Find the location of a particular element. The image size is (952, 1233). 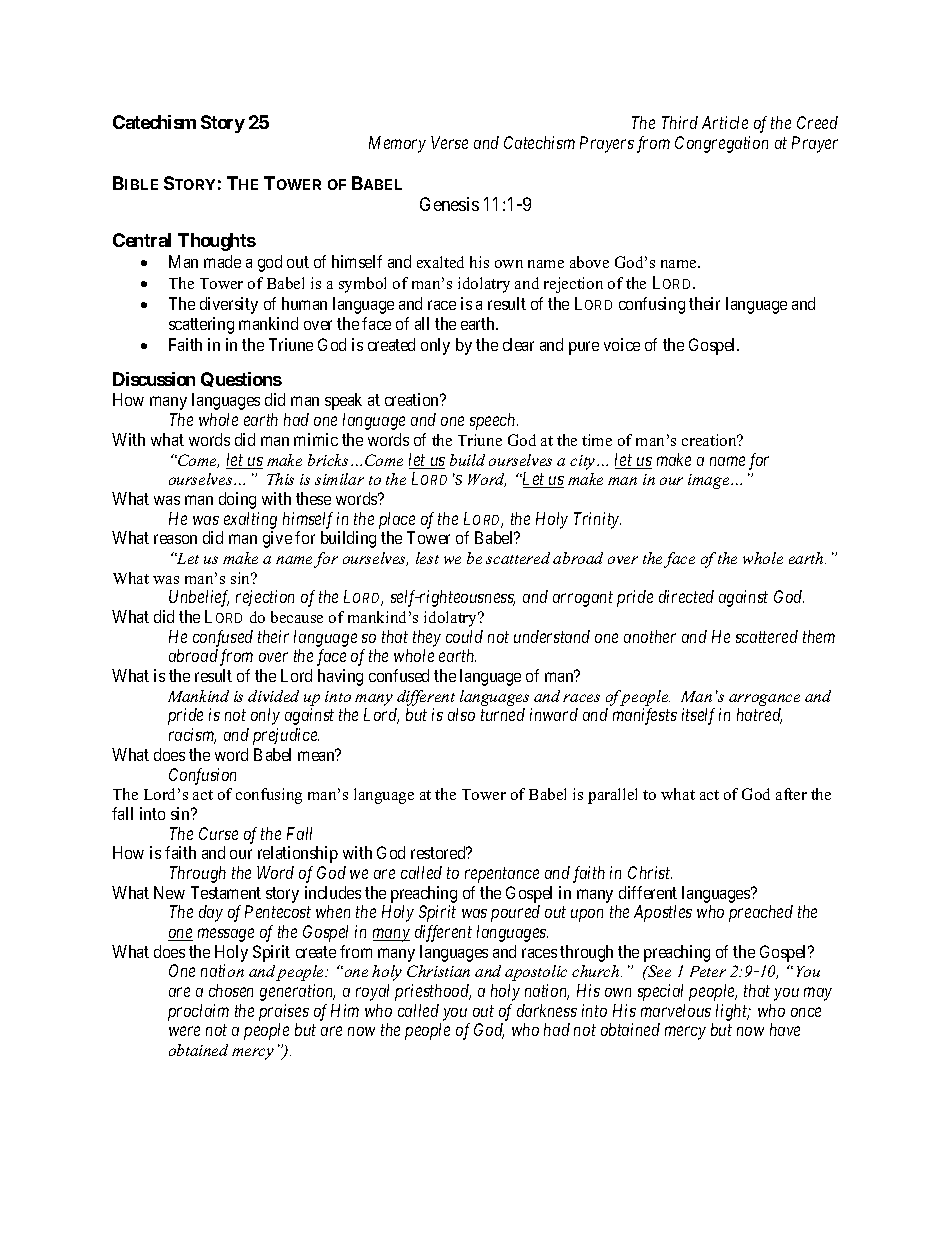

lest is located at coordinates (427, 558).
